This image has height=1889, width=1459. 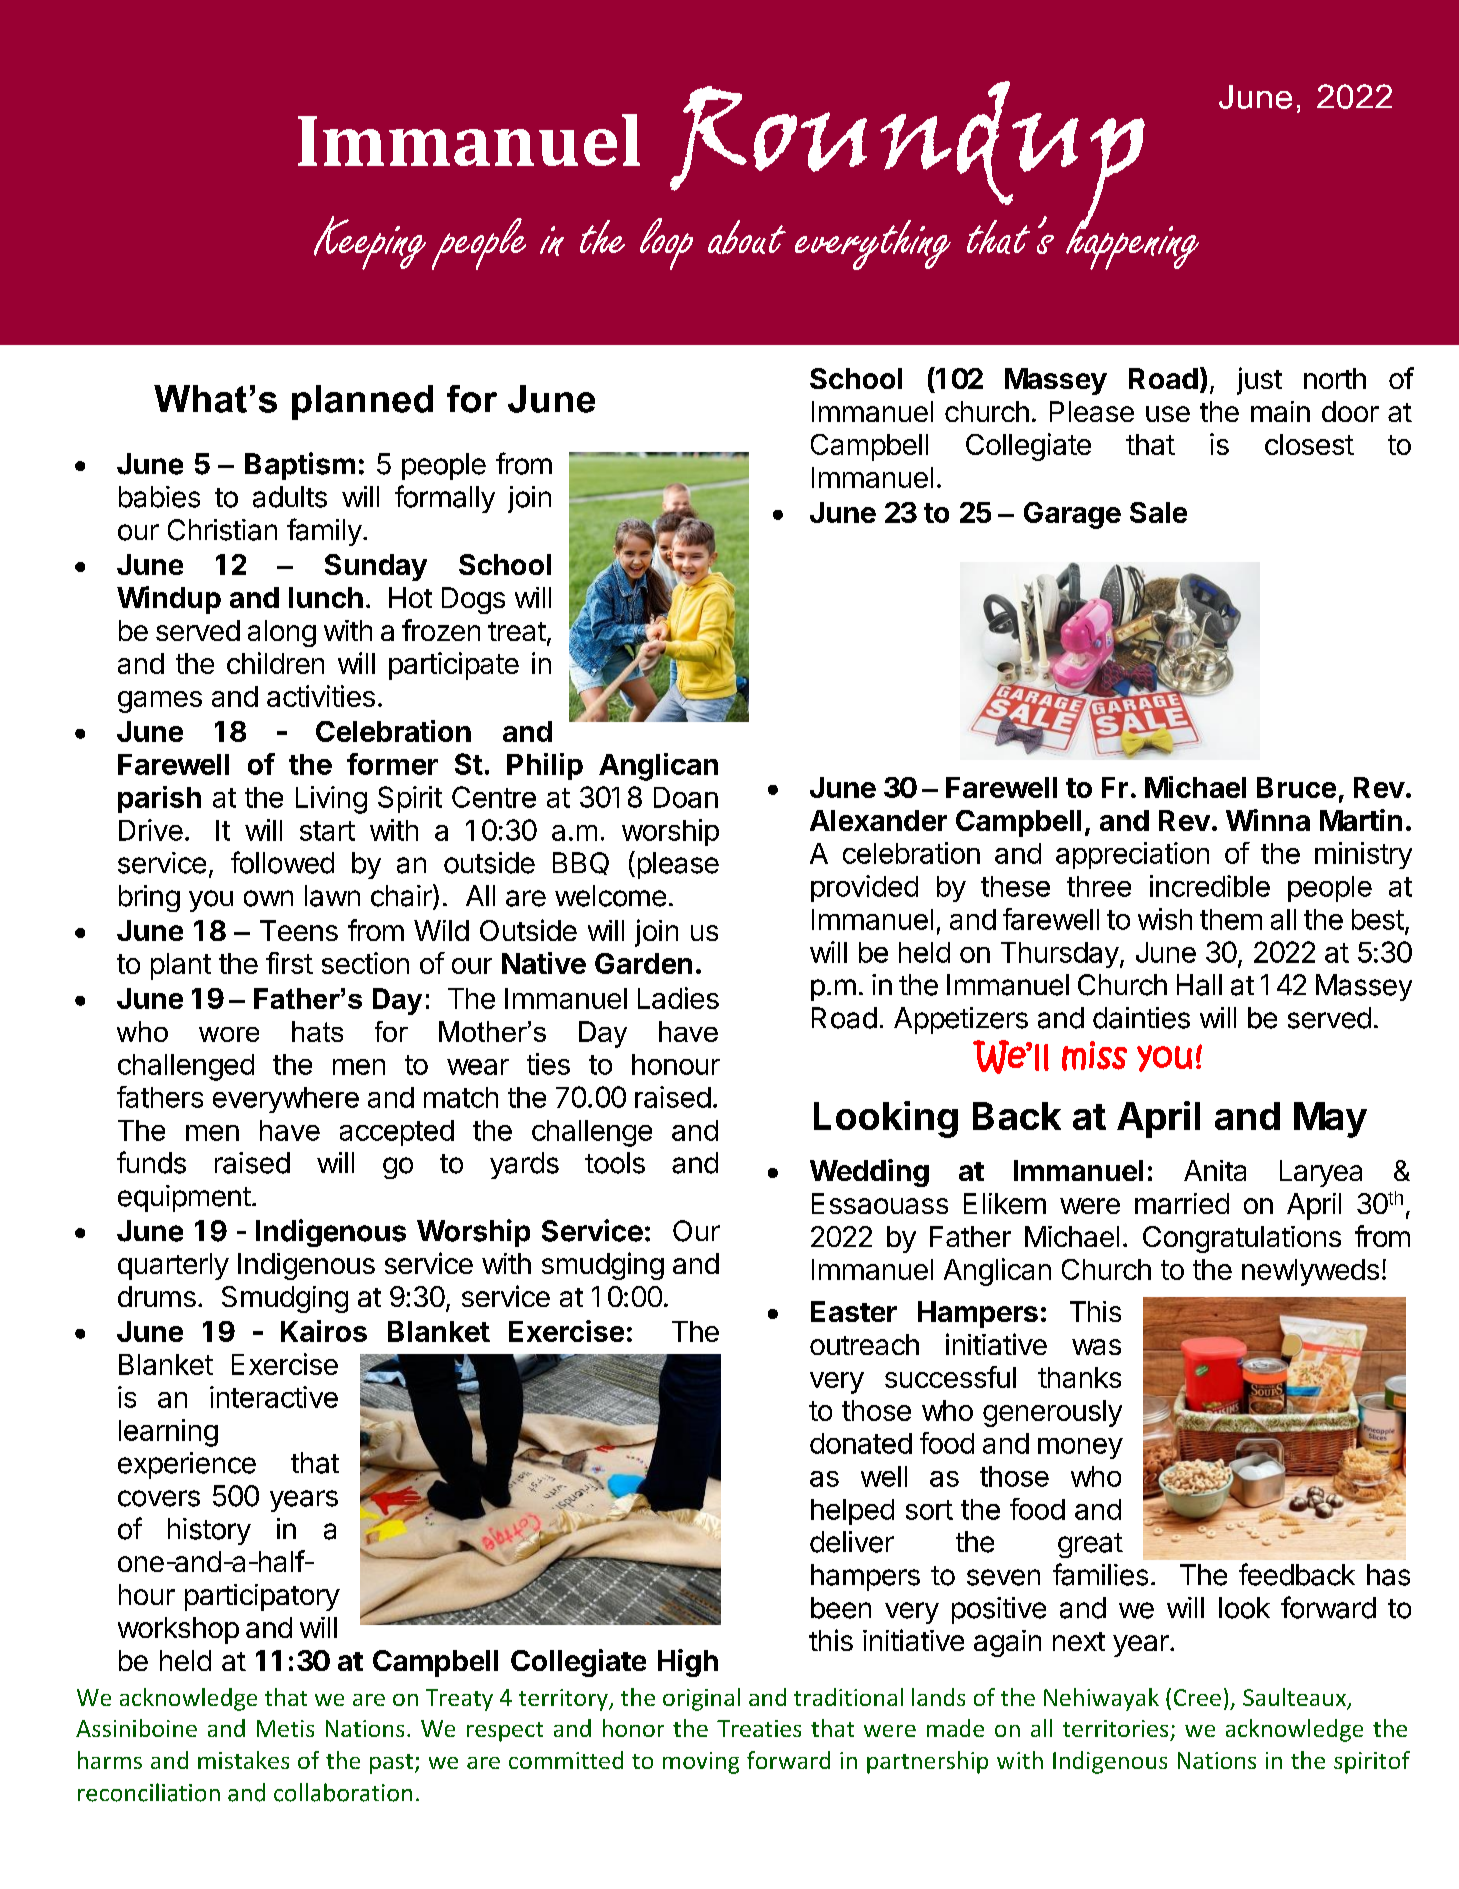 What do you see at coordinates (300, 466) in the image?
I see `Baptism` at bounding box center [300, 466].
